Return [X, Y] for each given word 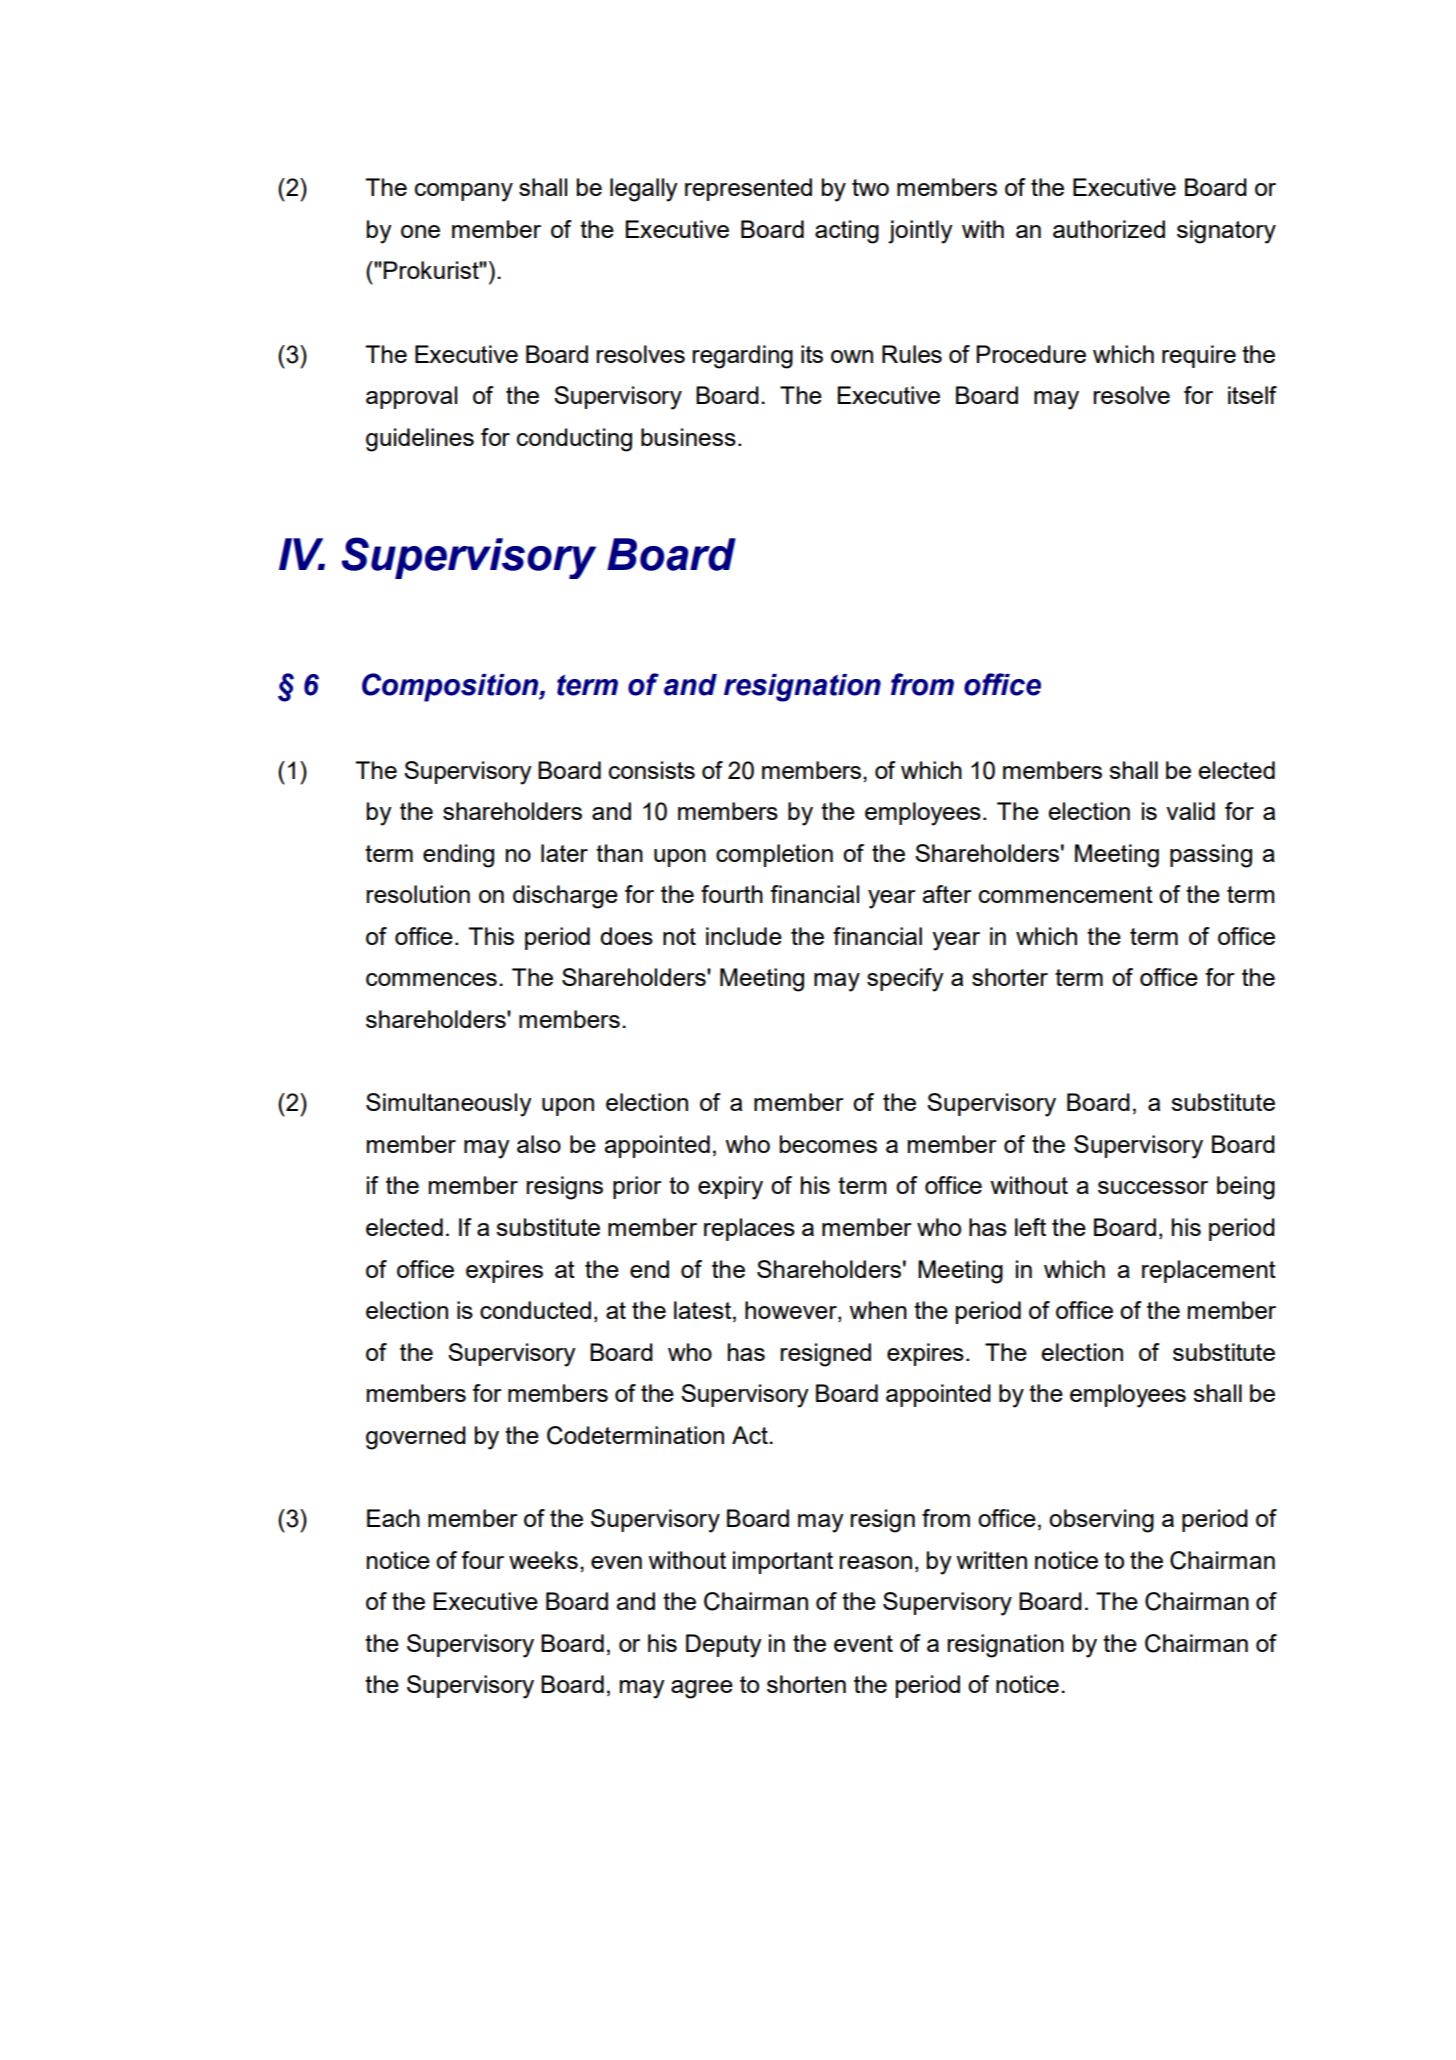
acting [847, 232]
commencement [1066, 894]
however [792, 1311]
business [688, 437]
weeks [543, 1560]
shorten [806, 1684]
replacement [1209, 1271]
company [464, 192]
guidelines [420, 440]
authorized [1109, 229]
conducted [535, 1310]
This [491, 936]
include [744, 936]
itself [1252, 395]
